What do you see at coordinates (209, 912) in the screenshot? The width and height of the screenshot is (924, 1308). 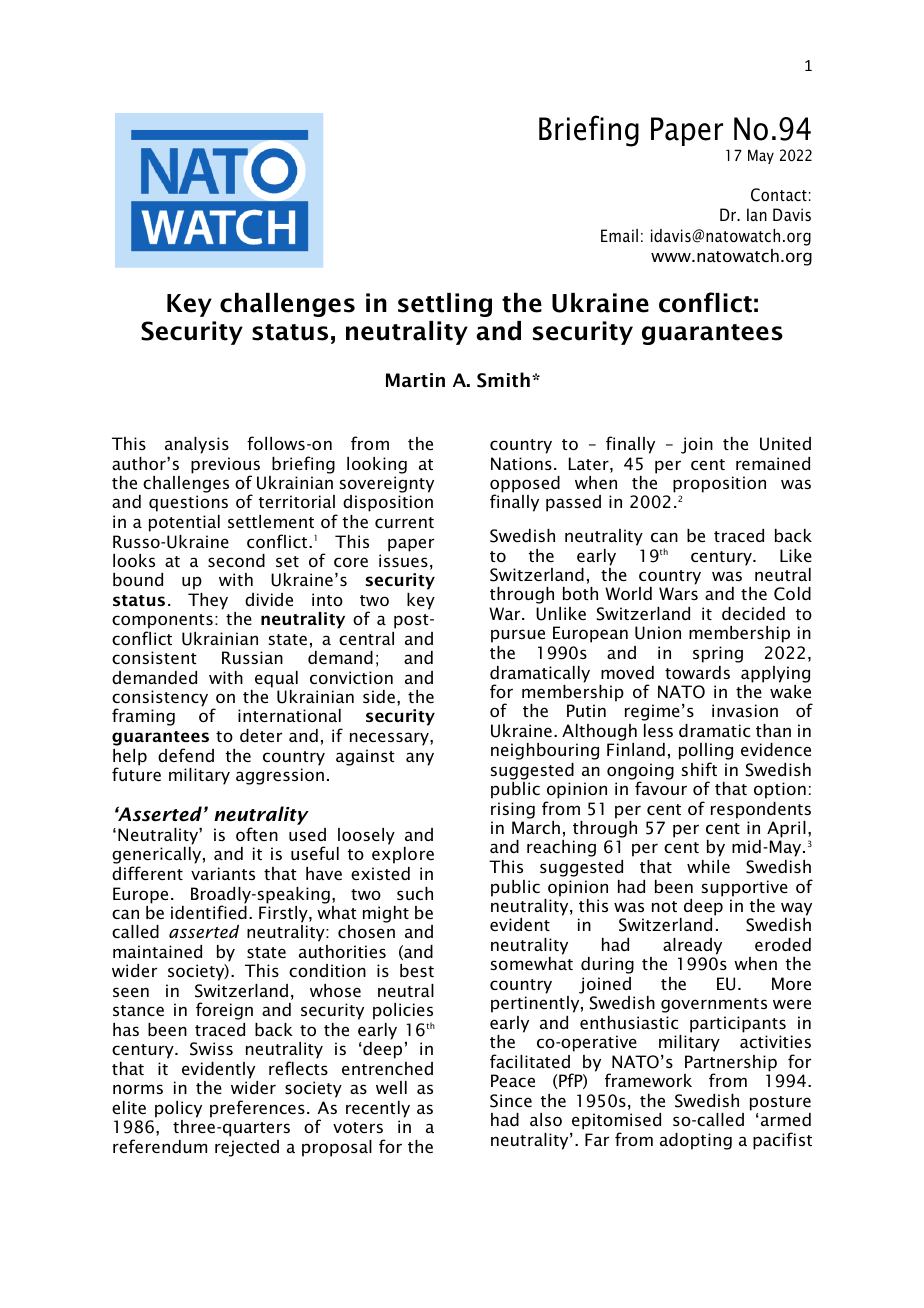 I see `identified` at bounding box center [209, 912].
